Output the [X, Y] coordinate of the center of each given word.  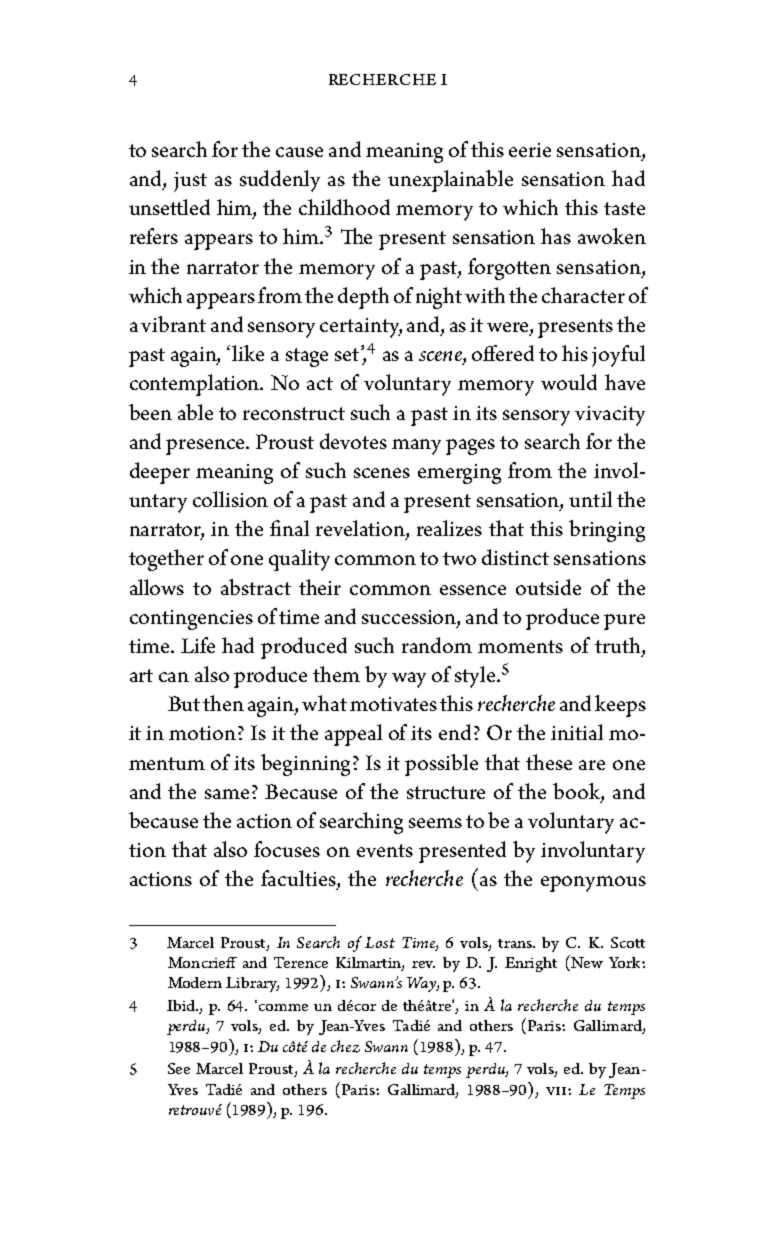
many [416, 447]
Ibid [182, 1005]
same [229, 794]
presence [207, 447]
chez [345, 1046]
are [592, 765]
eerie [530, 150]
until [590, 499]
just [190, 182]
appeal [353, 735]
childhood [344, 207]
